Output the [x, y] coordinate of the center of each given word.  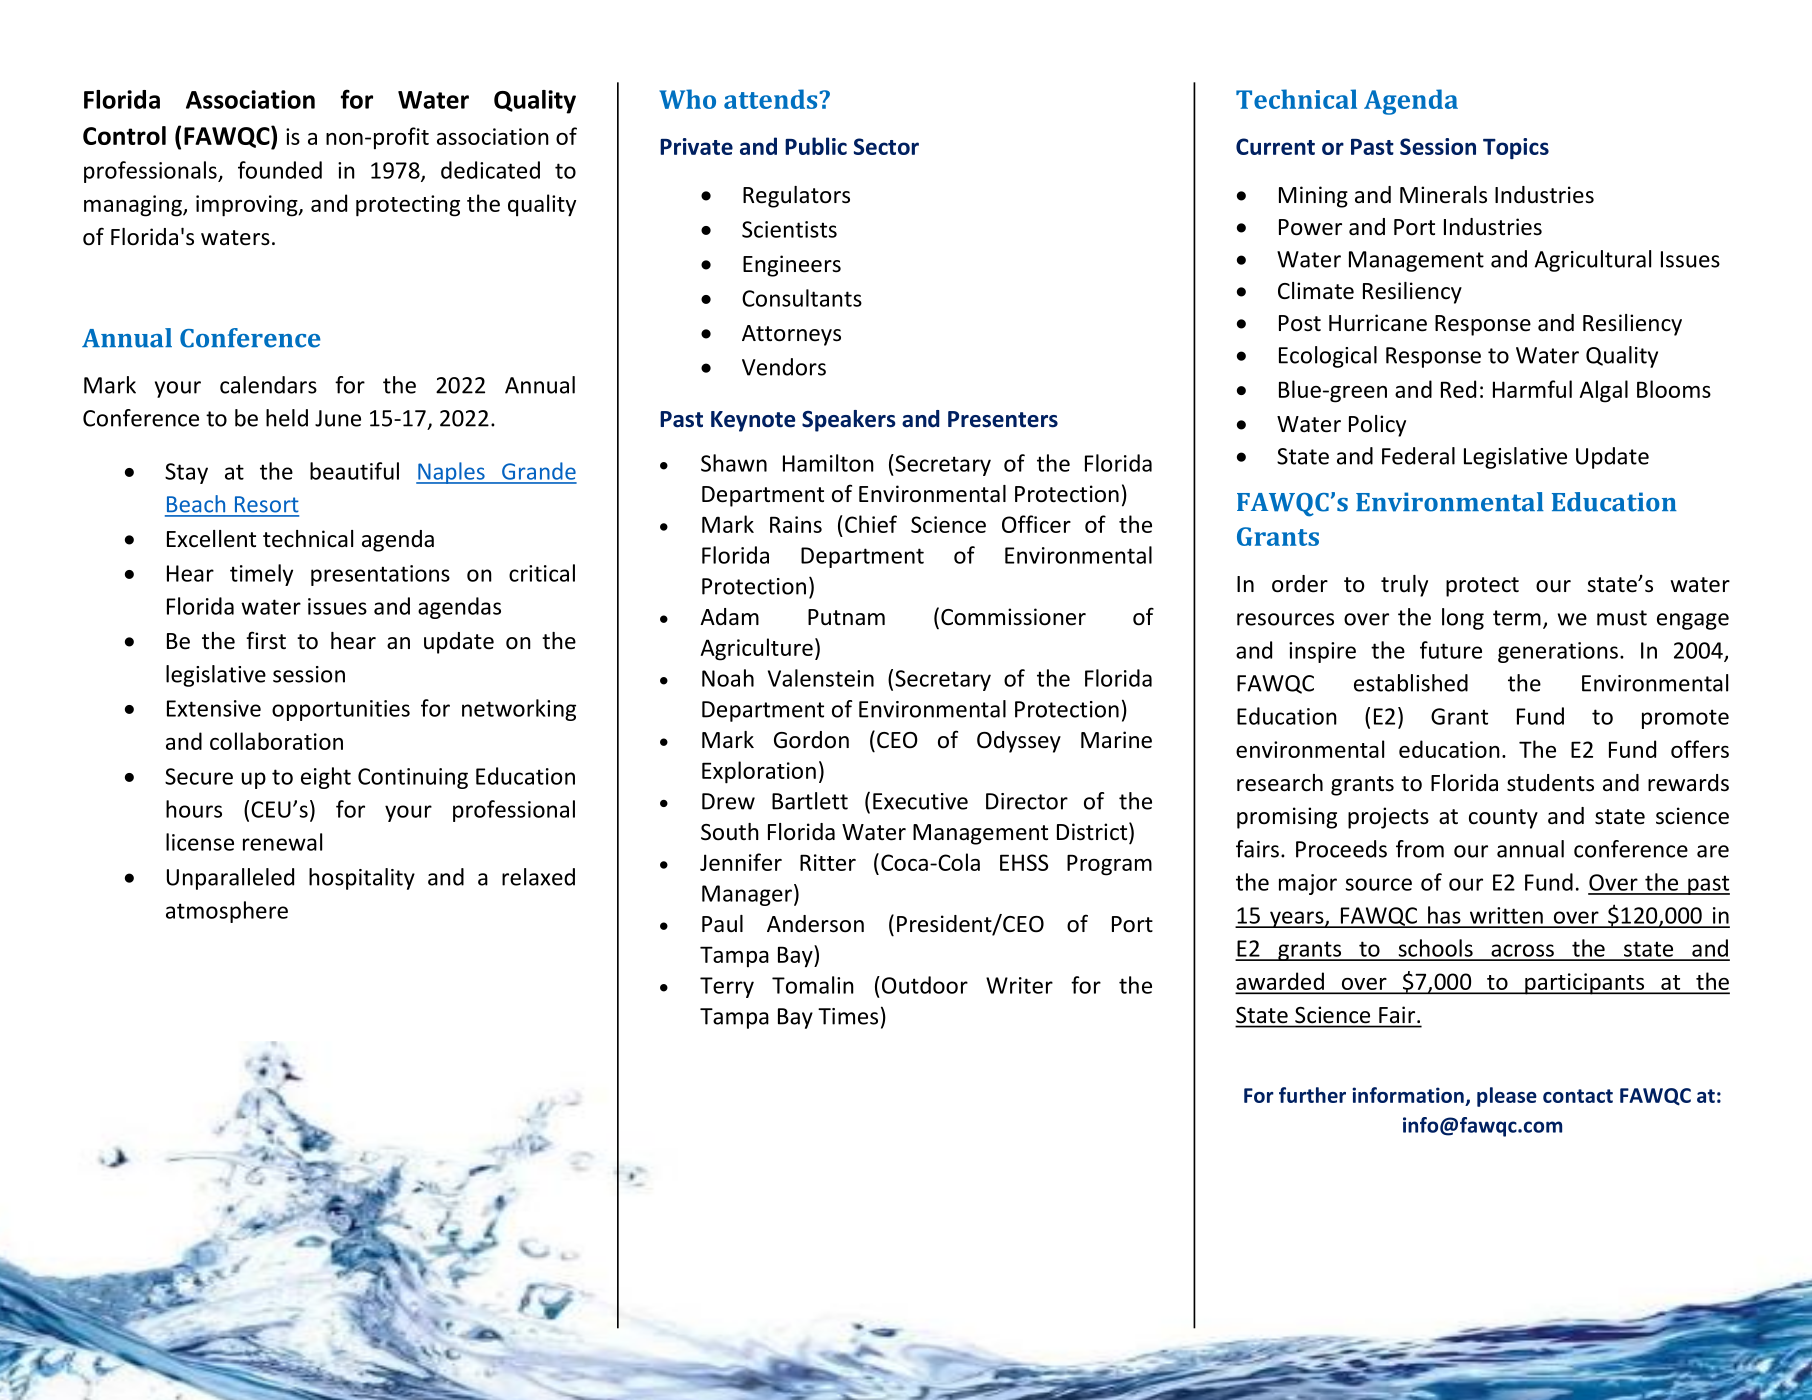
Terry [727, 987]
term [1517, 618]
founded [280, 170]
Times [848, 1016]
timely [261, 575]
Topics [1516, 148]
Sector [886, 146]
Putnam [846, 617]
